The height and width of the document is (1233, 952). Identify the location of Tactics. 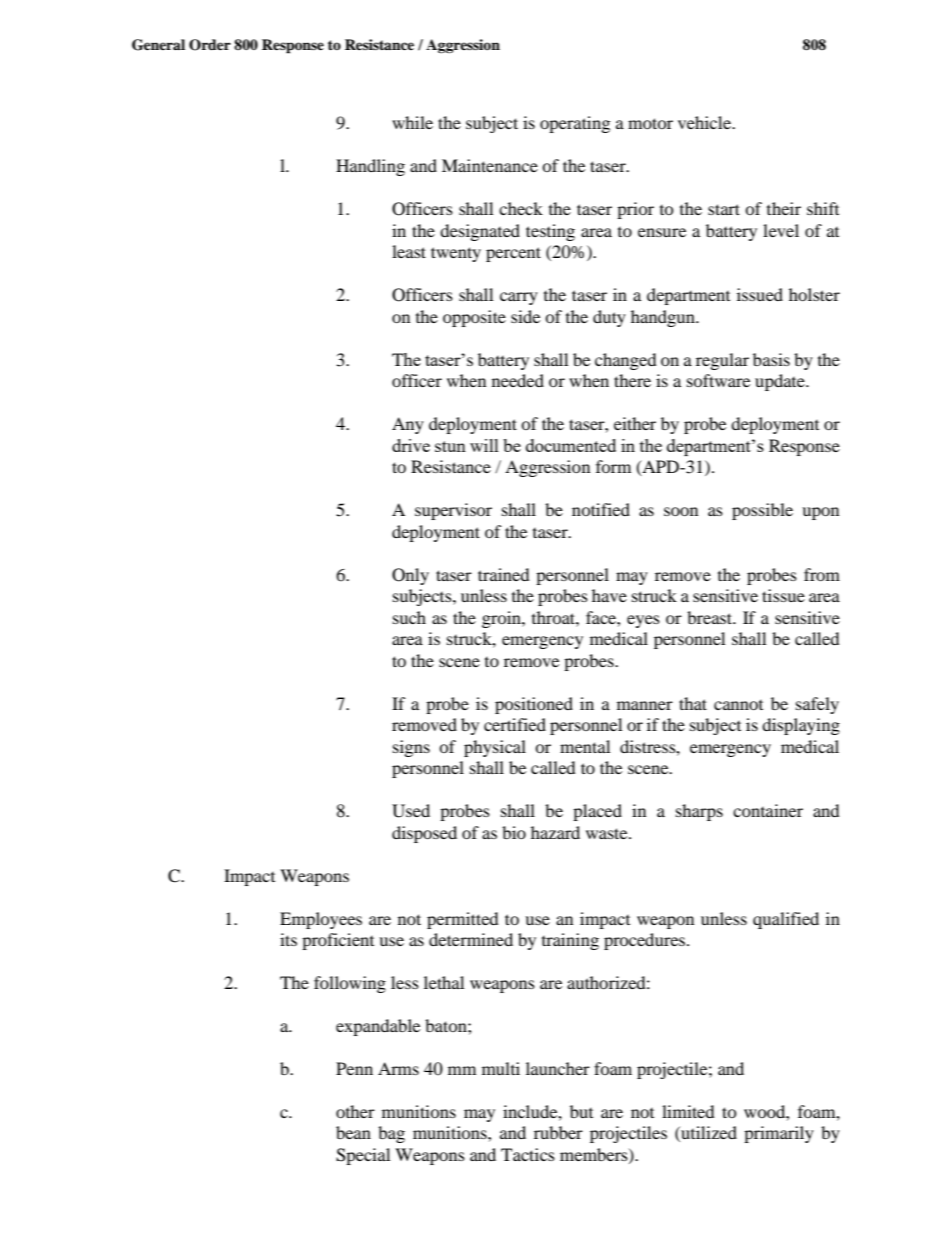
(528, 1154).
